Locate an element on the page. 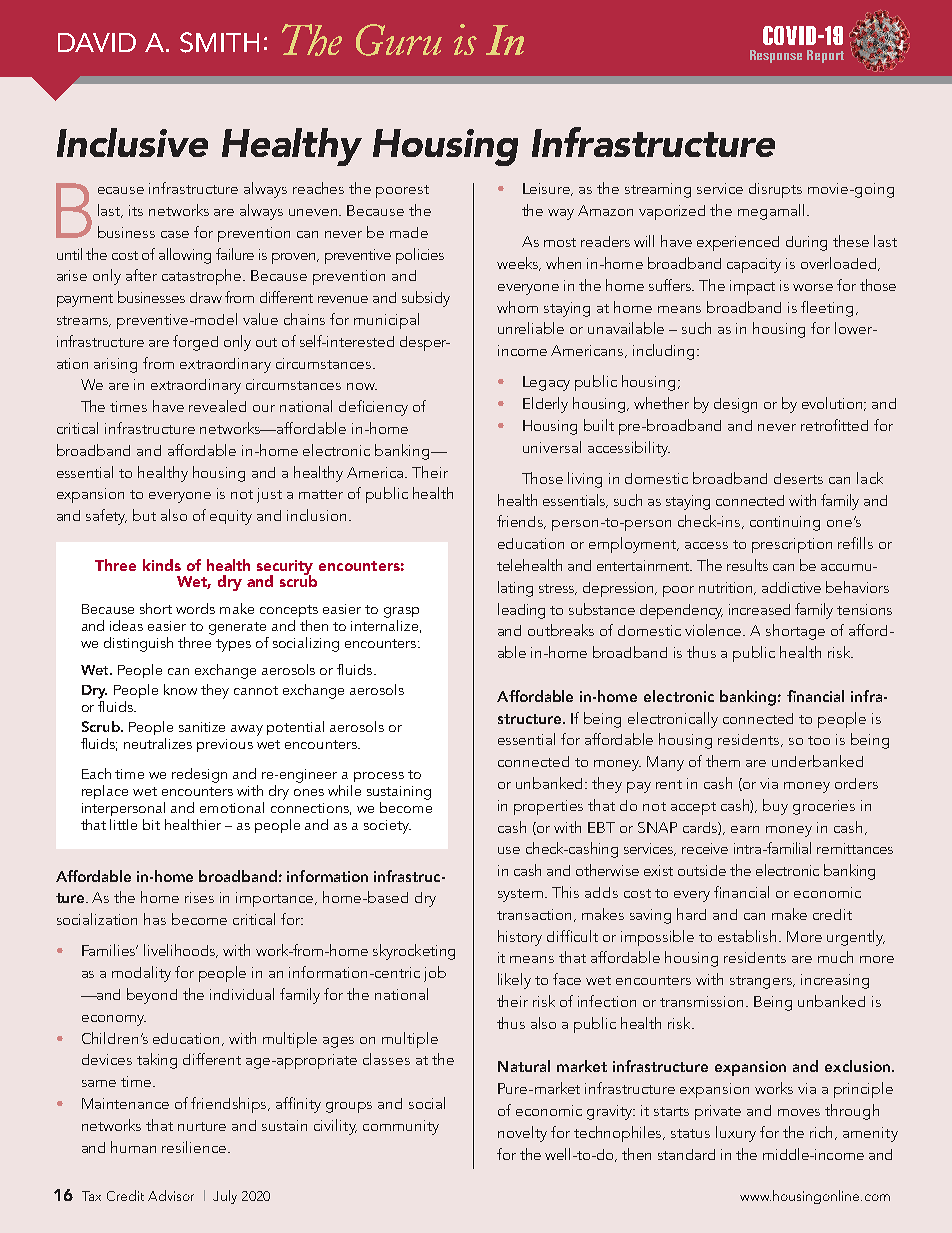  resilience is located at coordinates (195, 1147).
